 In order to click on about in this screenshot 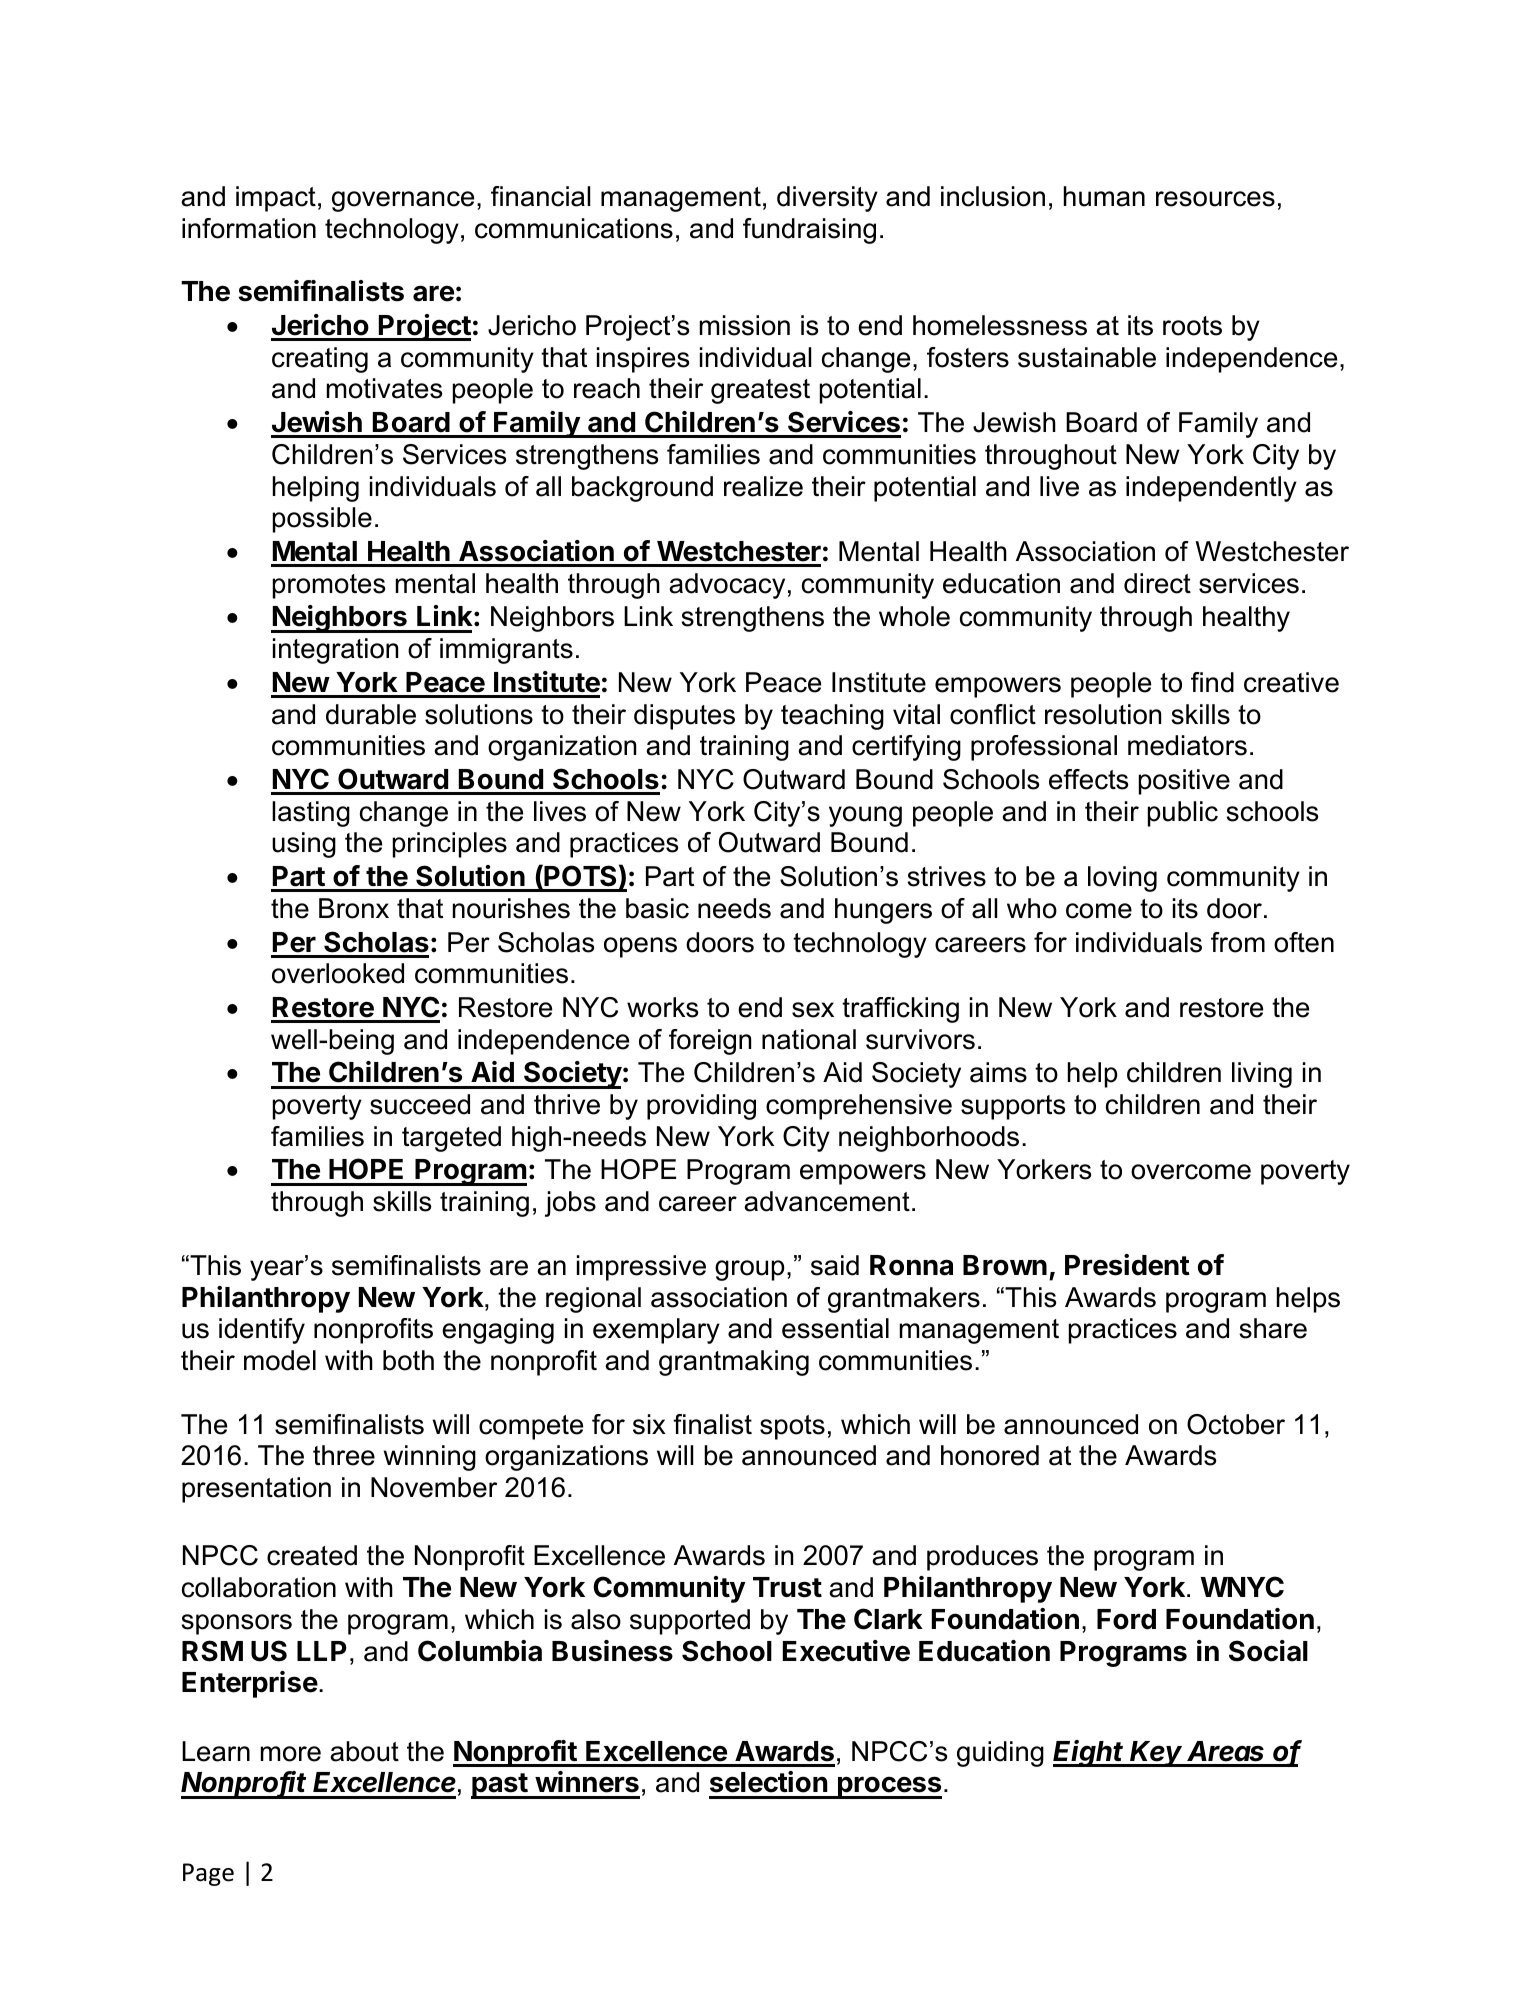, I will do `click(364, 1751)`.
